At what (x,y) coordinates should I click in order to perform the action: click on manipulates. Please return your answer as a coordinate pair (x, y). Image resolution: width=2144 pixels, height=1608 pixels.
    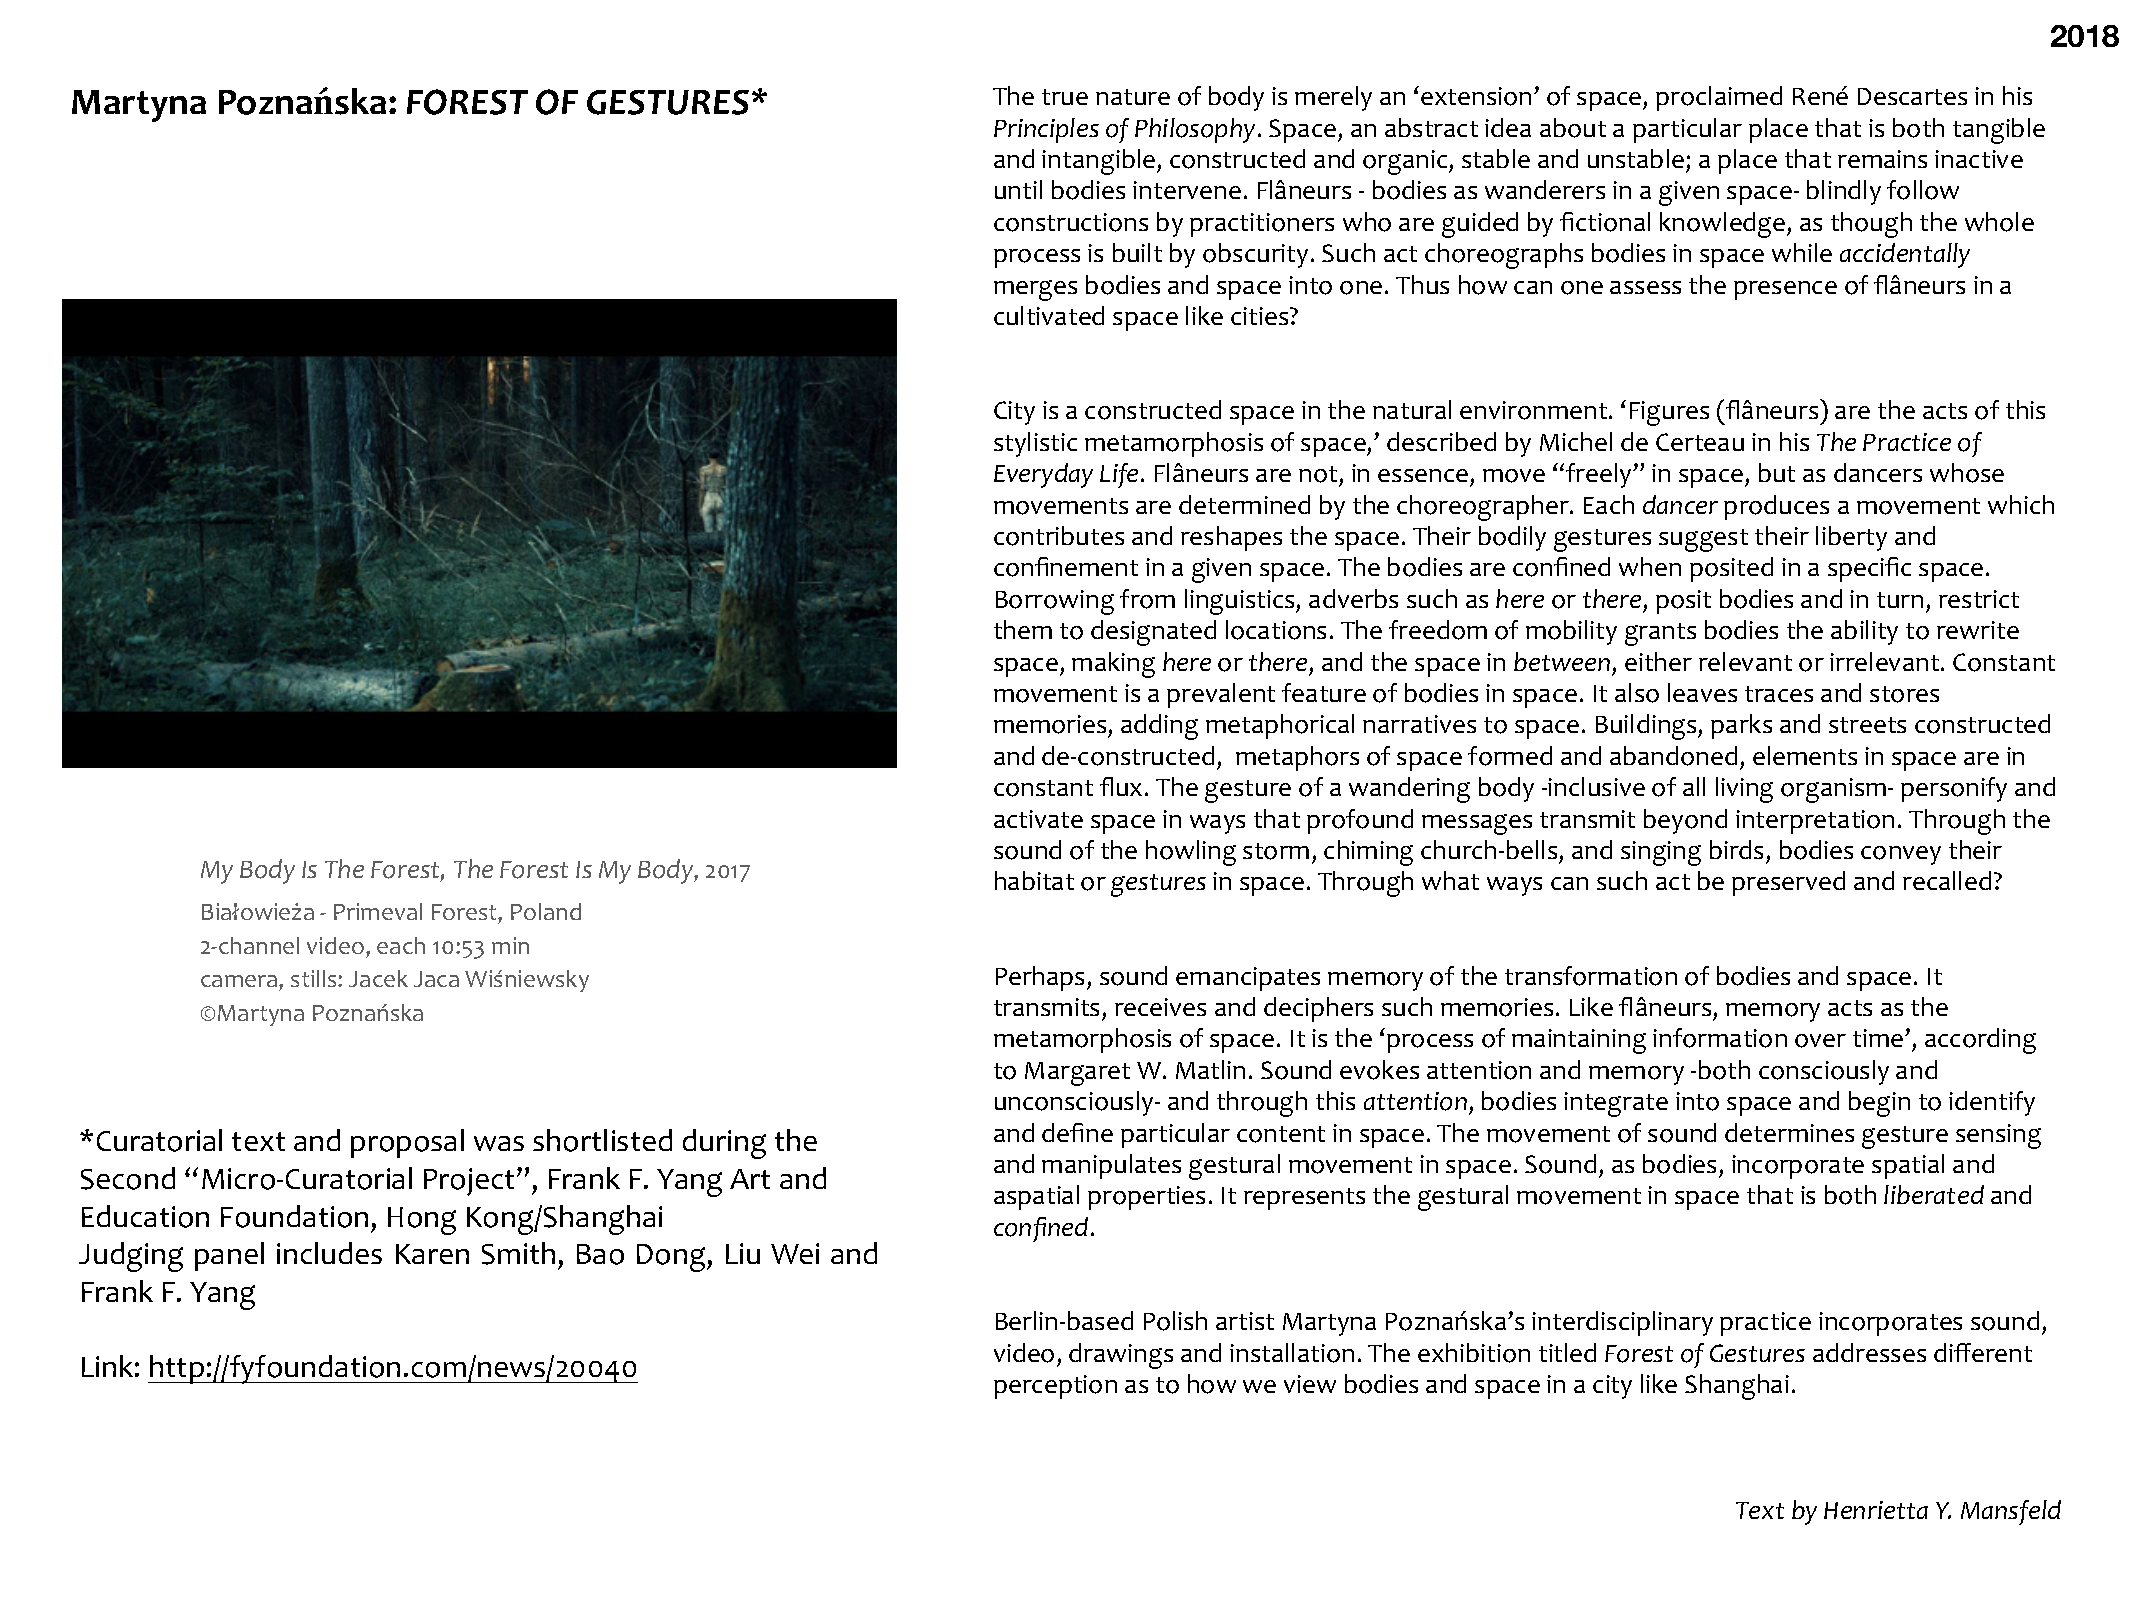
    Looking at the image, I should click on (1111, 1166).
